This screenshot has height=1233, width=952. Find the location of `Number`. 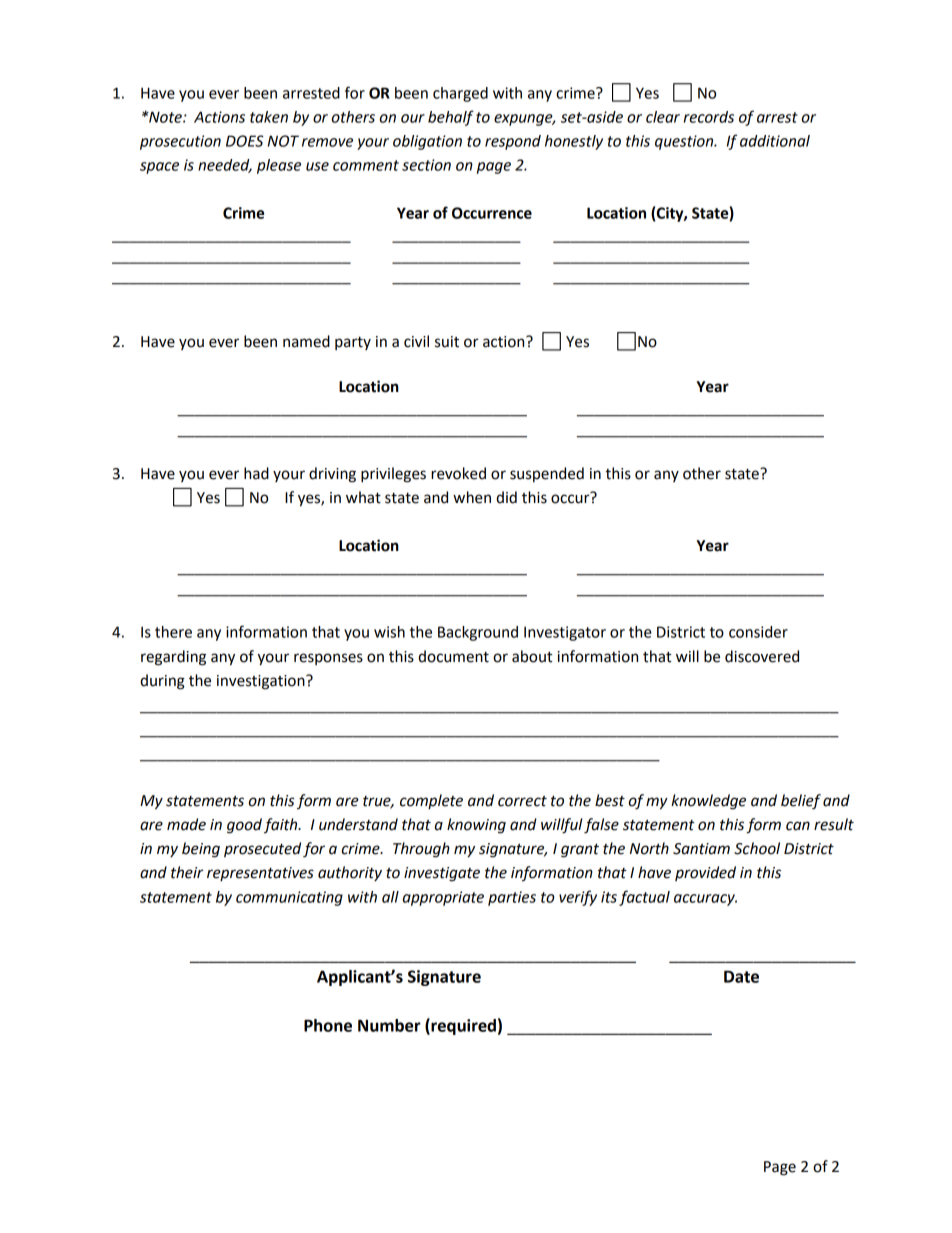

Number is located at coordinates (389, 1025).
